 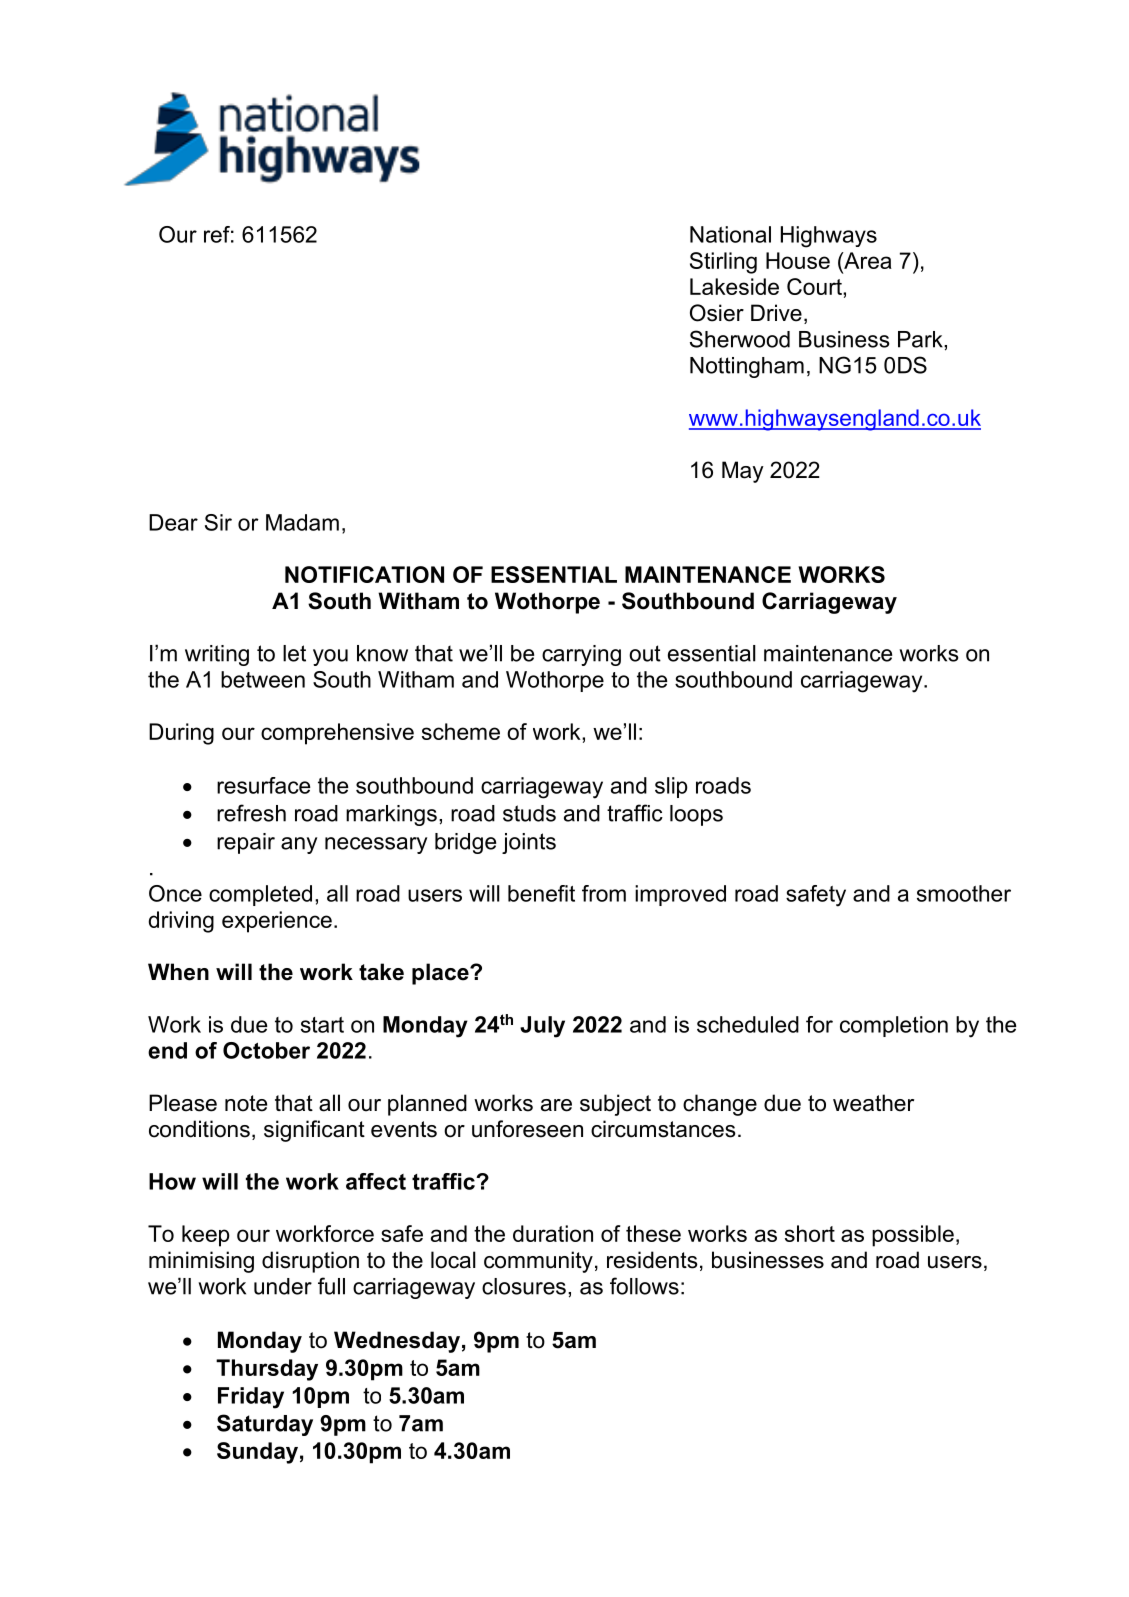 I want to click on between, so click(x=263, y=679).
